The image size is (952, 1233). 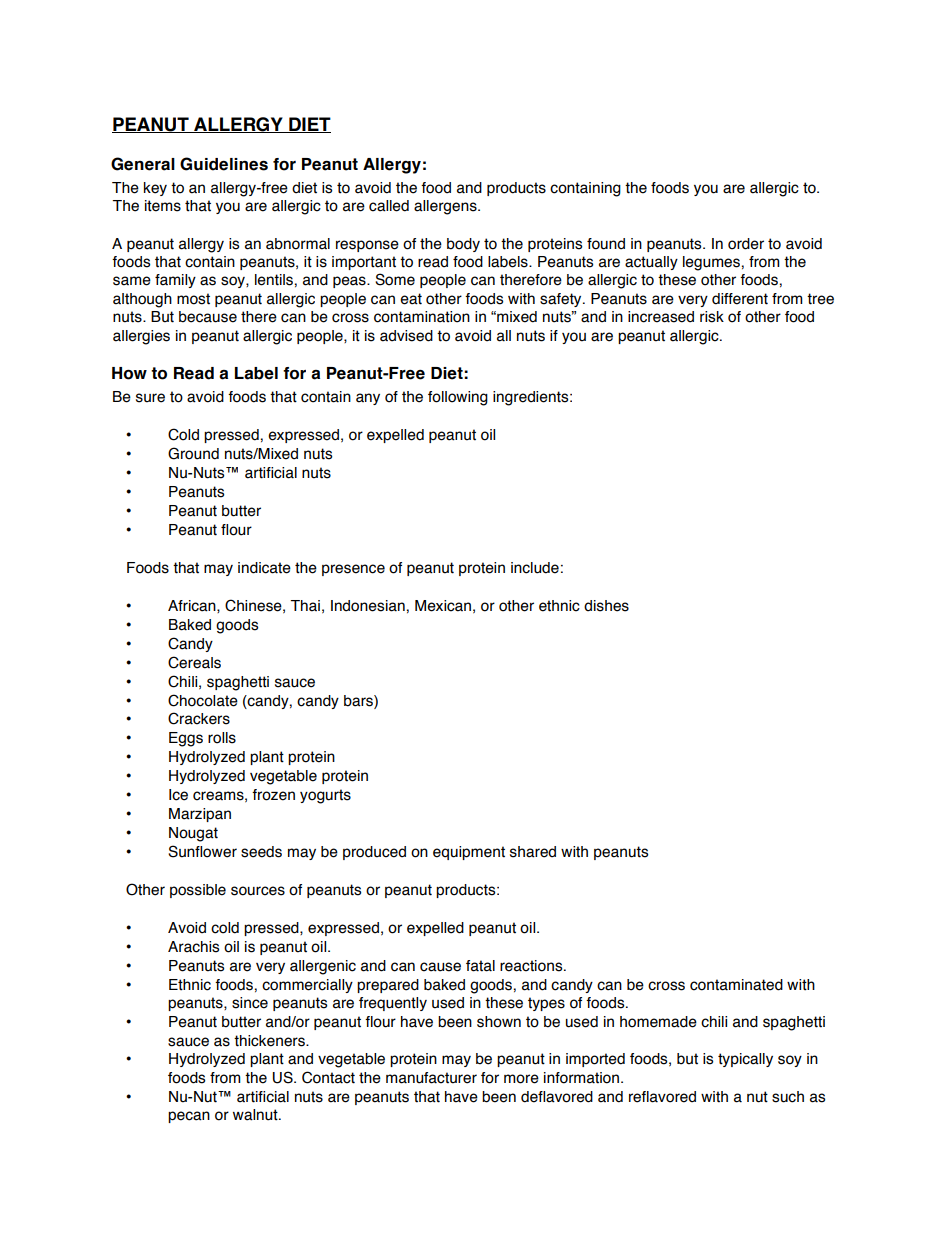 I want to click on dishes, so click(x=606, y=606).
